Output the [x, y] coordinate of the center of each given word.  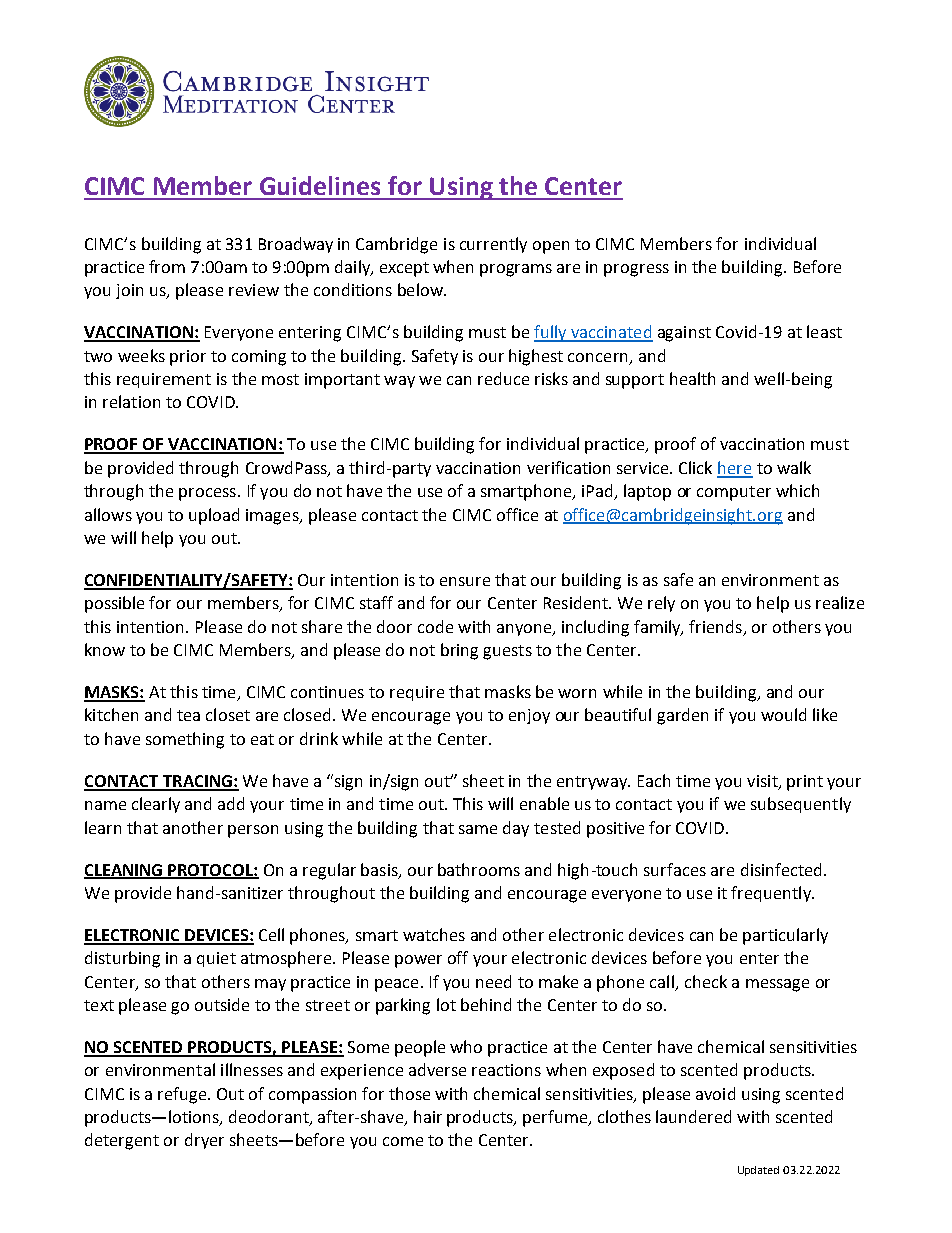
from [167, 266]
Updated [758, 1171]
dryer [204, 1141]
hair [428, 1116]
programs [516, 270]
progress [636, 270]
